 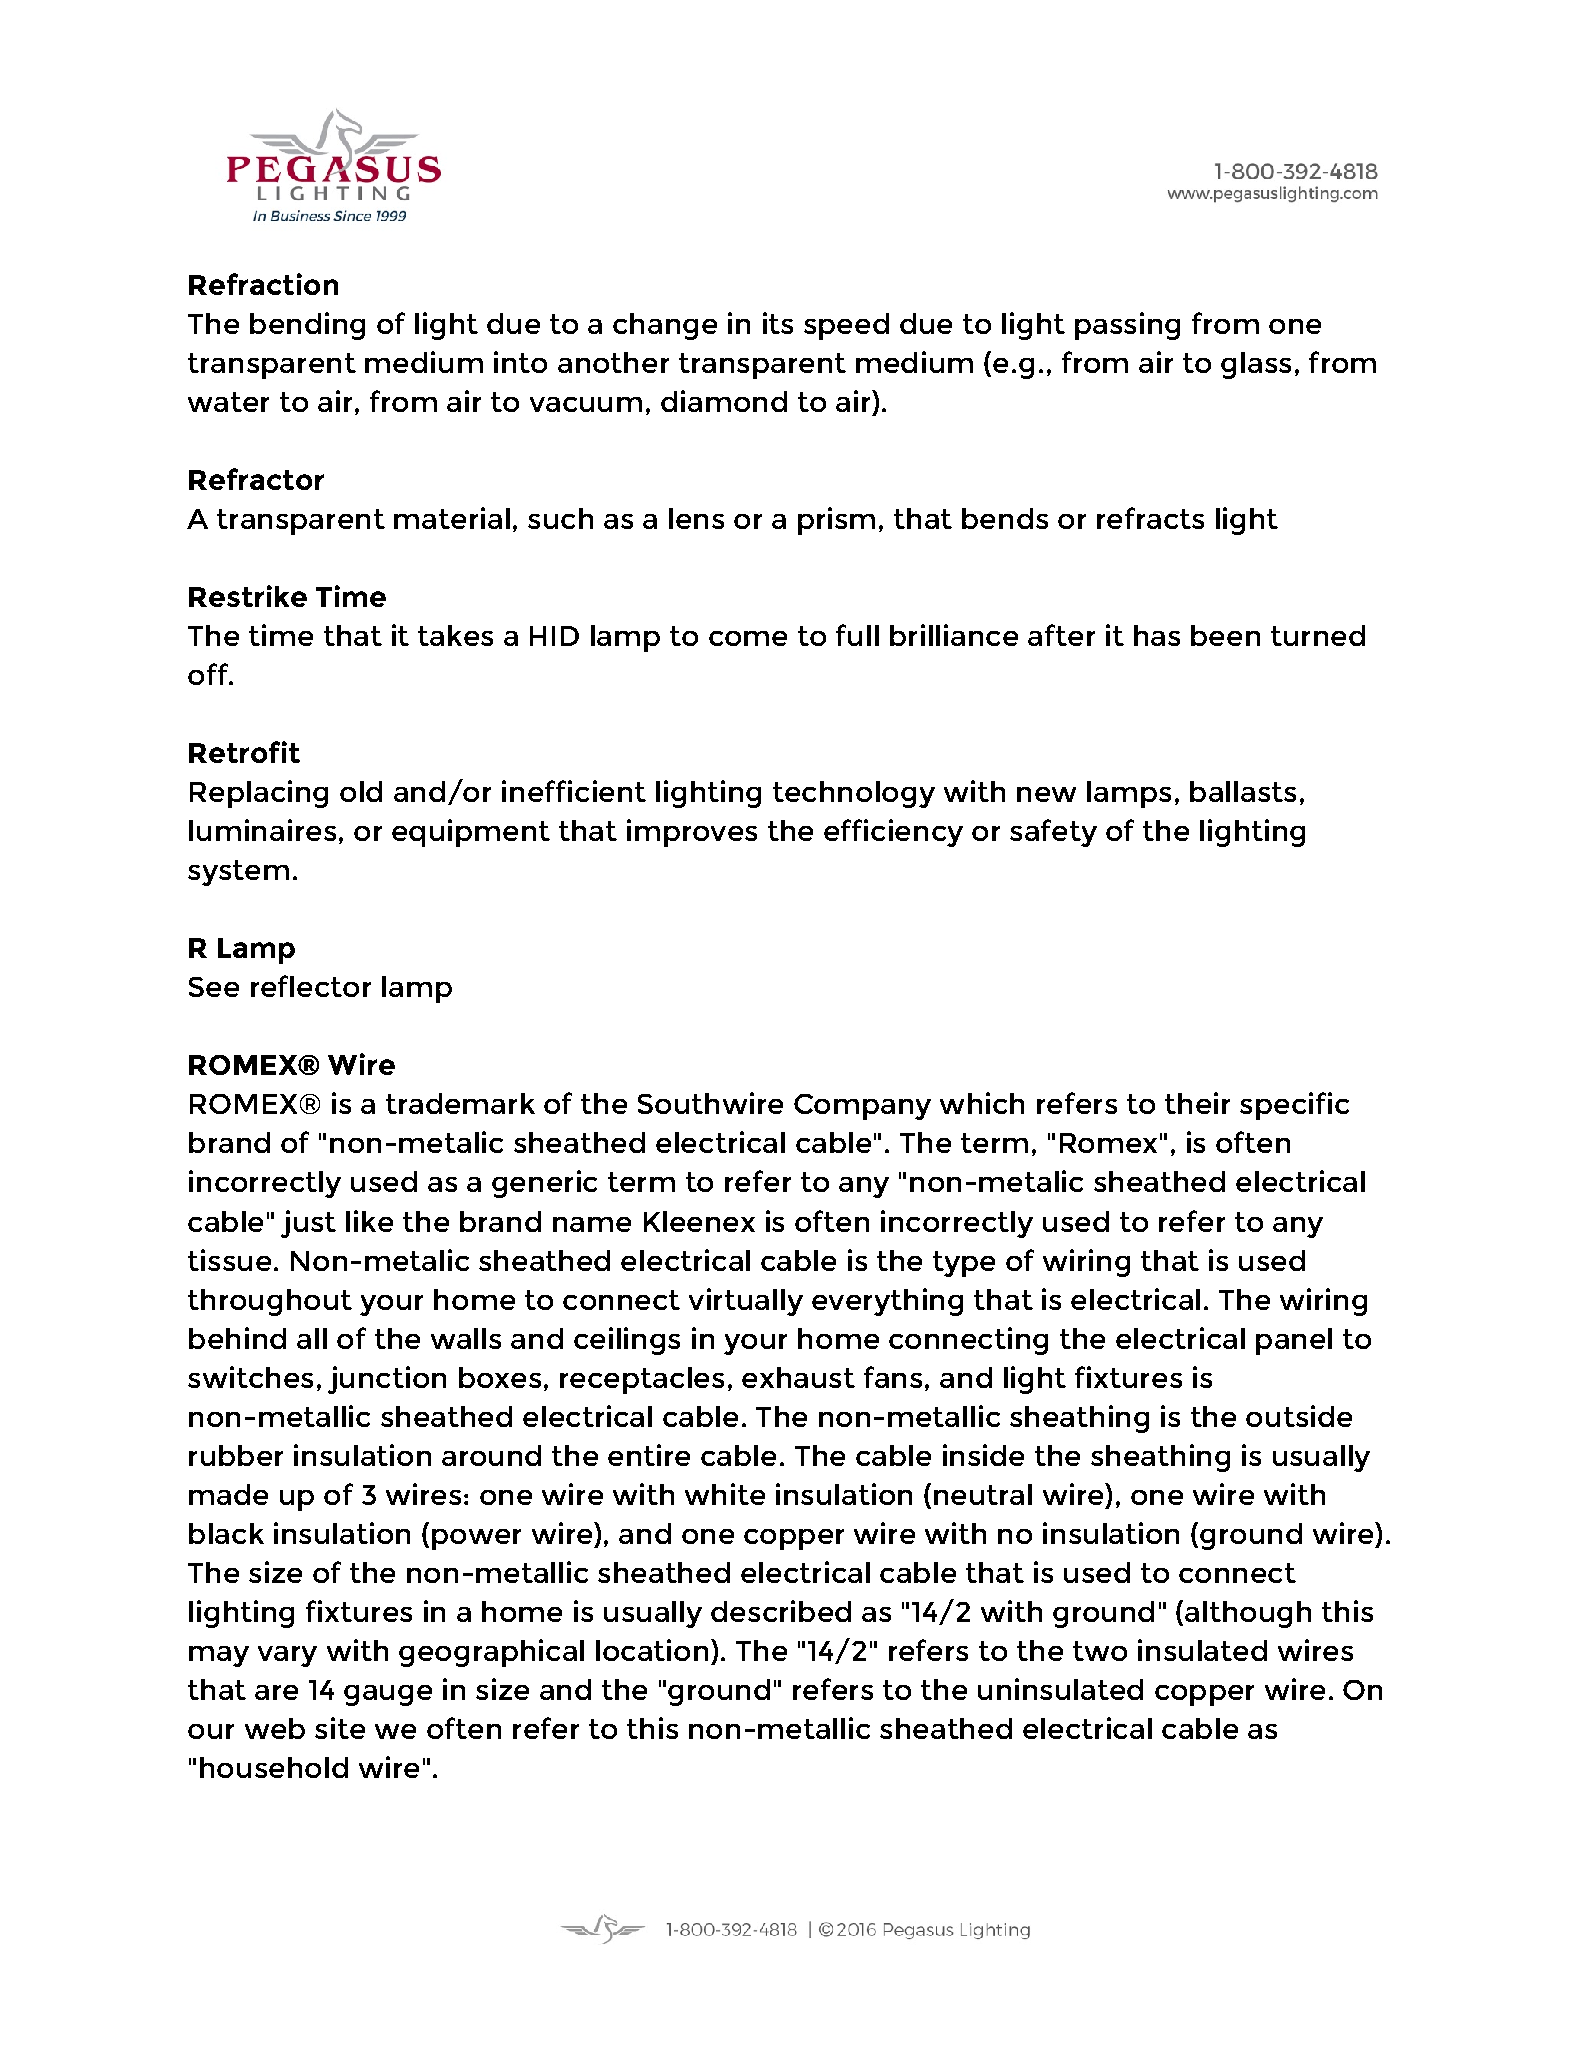 I want to click on like, so click(x=369, y=1221).
